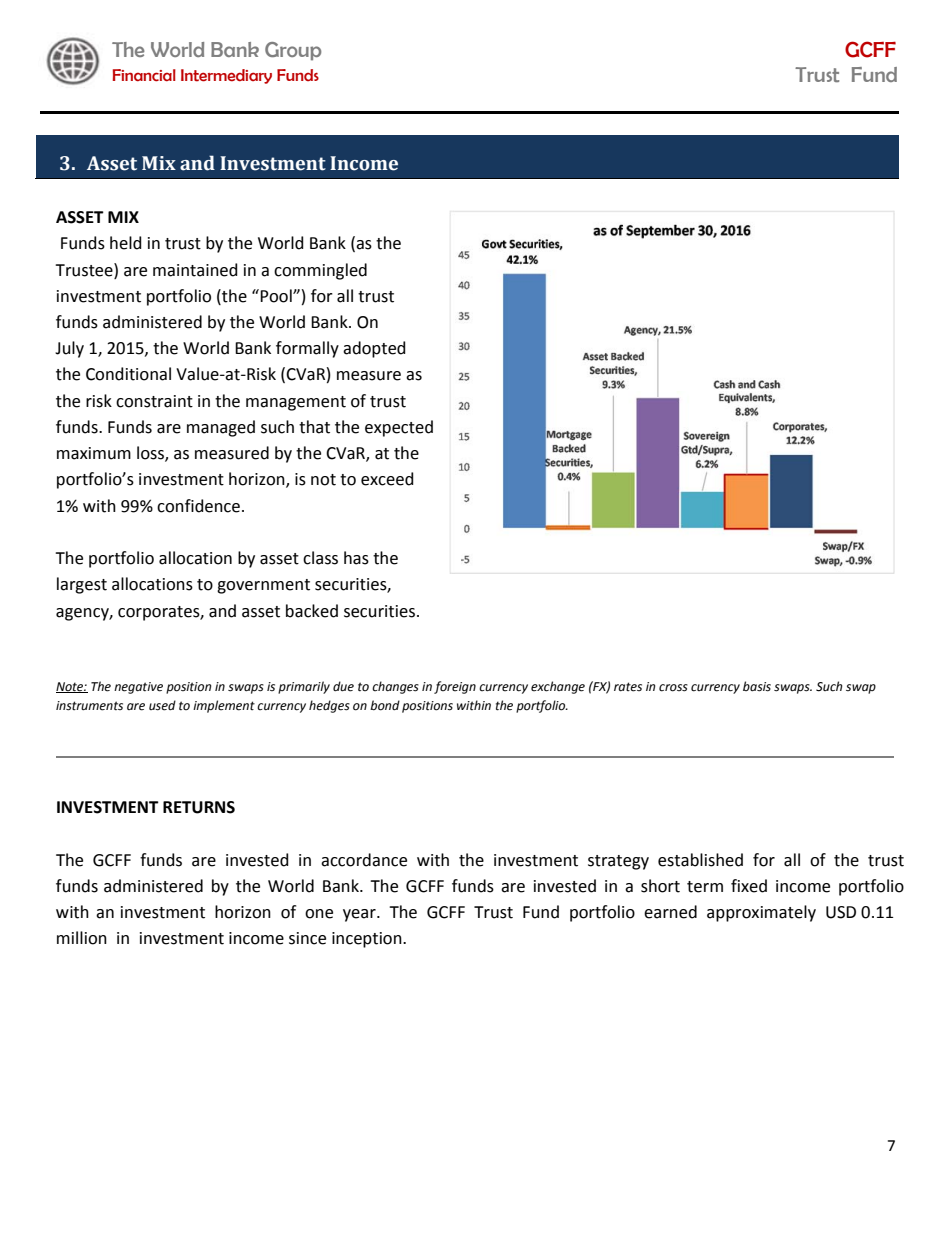  I want to click on Conditional, so click(128, 374).
